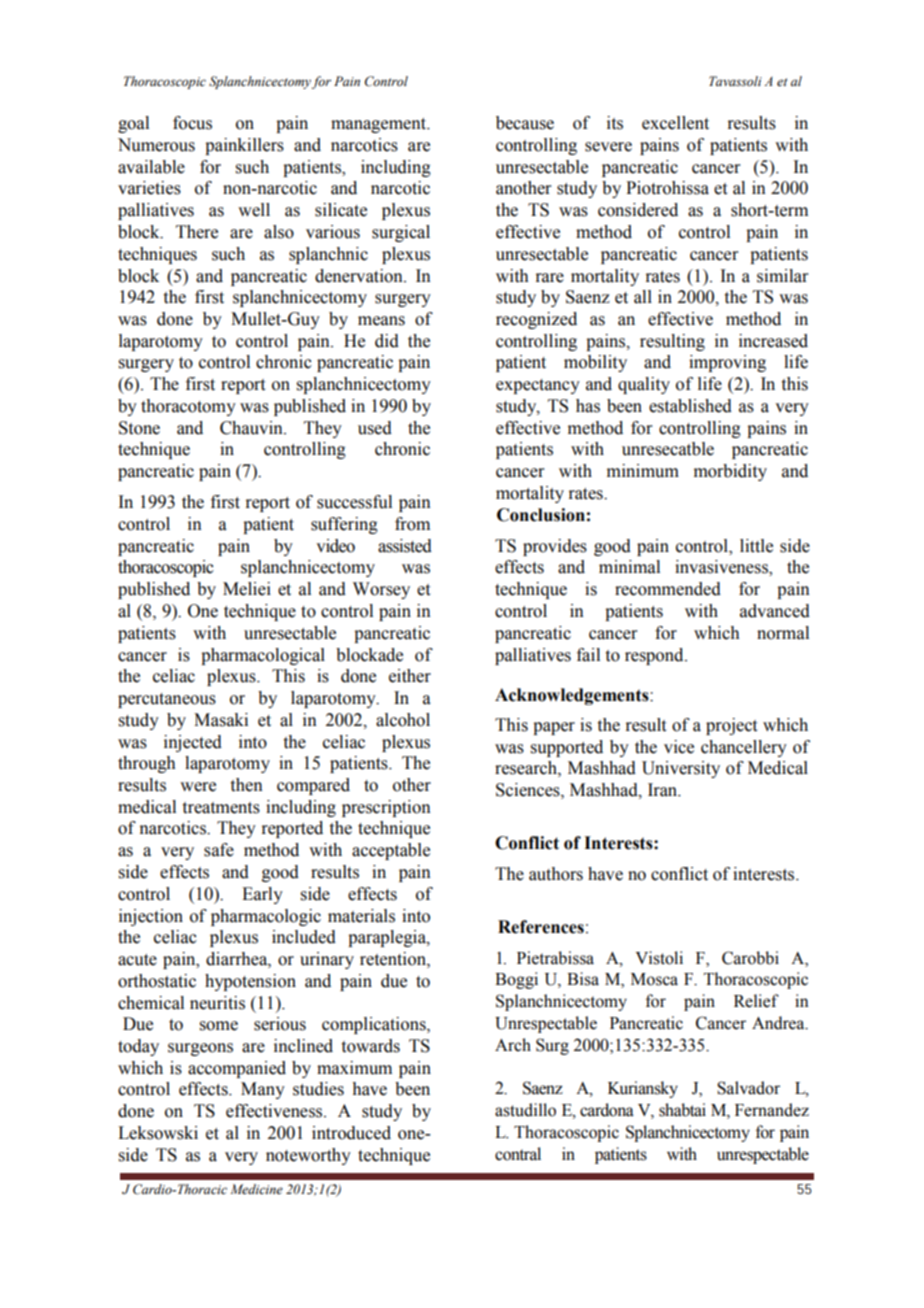 This image has height=1308, width=924. Describe the element at coordinates (256, 1189) in the image. I see `Medicine` at that location.
